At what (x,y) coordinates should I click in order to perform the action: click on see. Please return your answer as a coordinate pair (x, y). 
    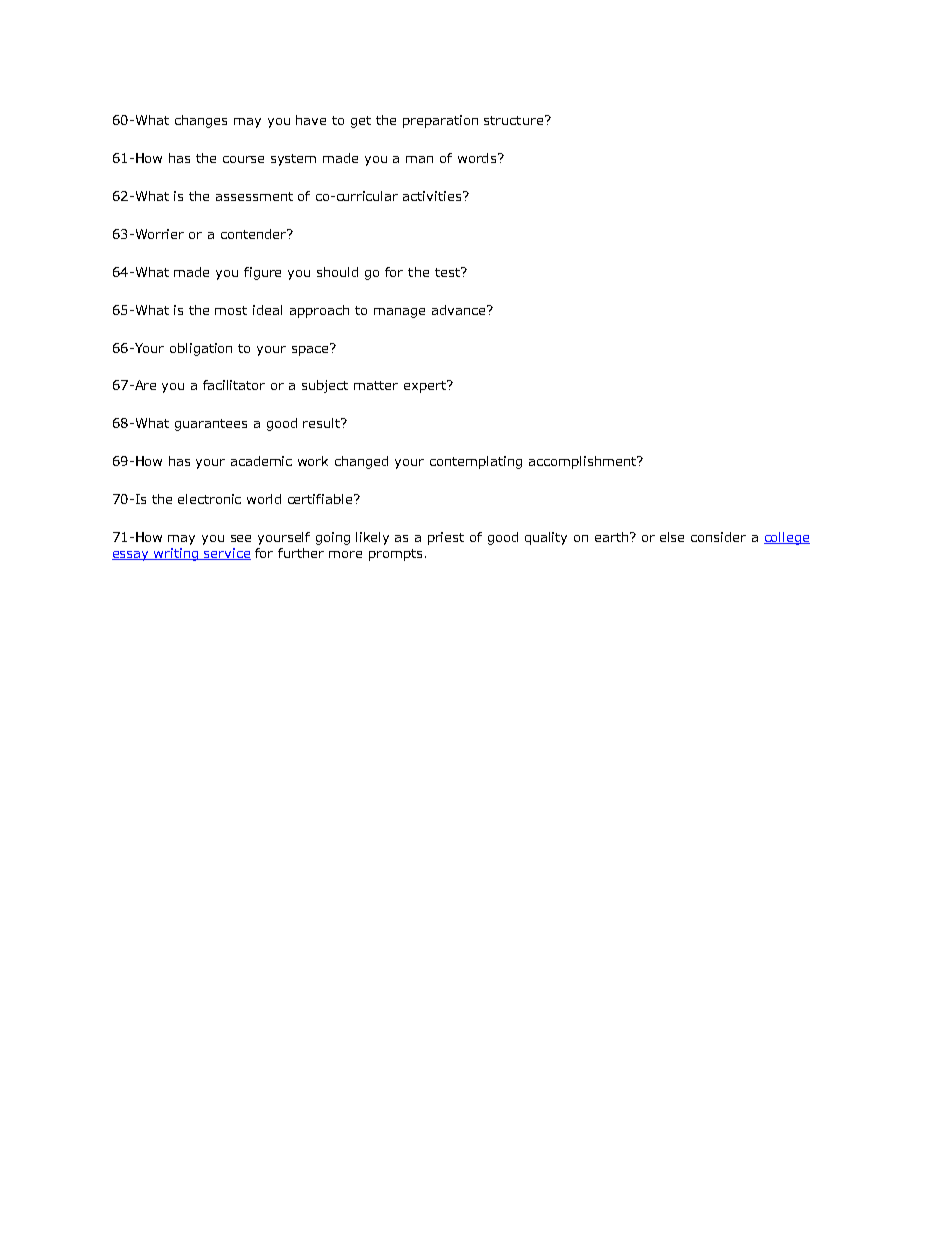
    Looking at the image, I should click on (241, 538).
